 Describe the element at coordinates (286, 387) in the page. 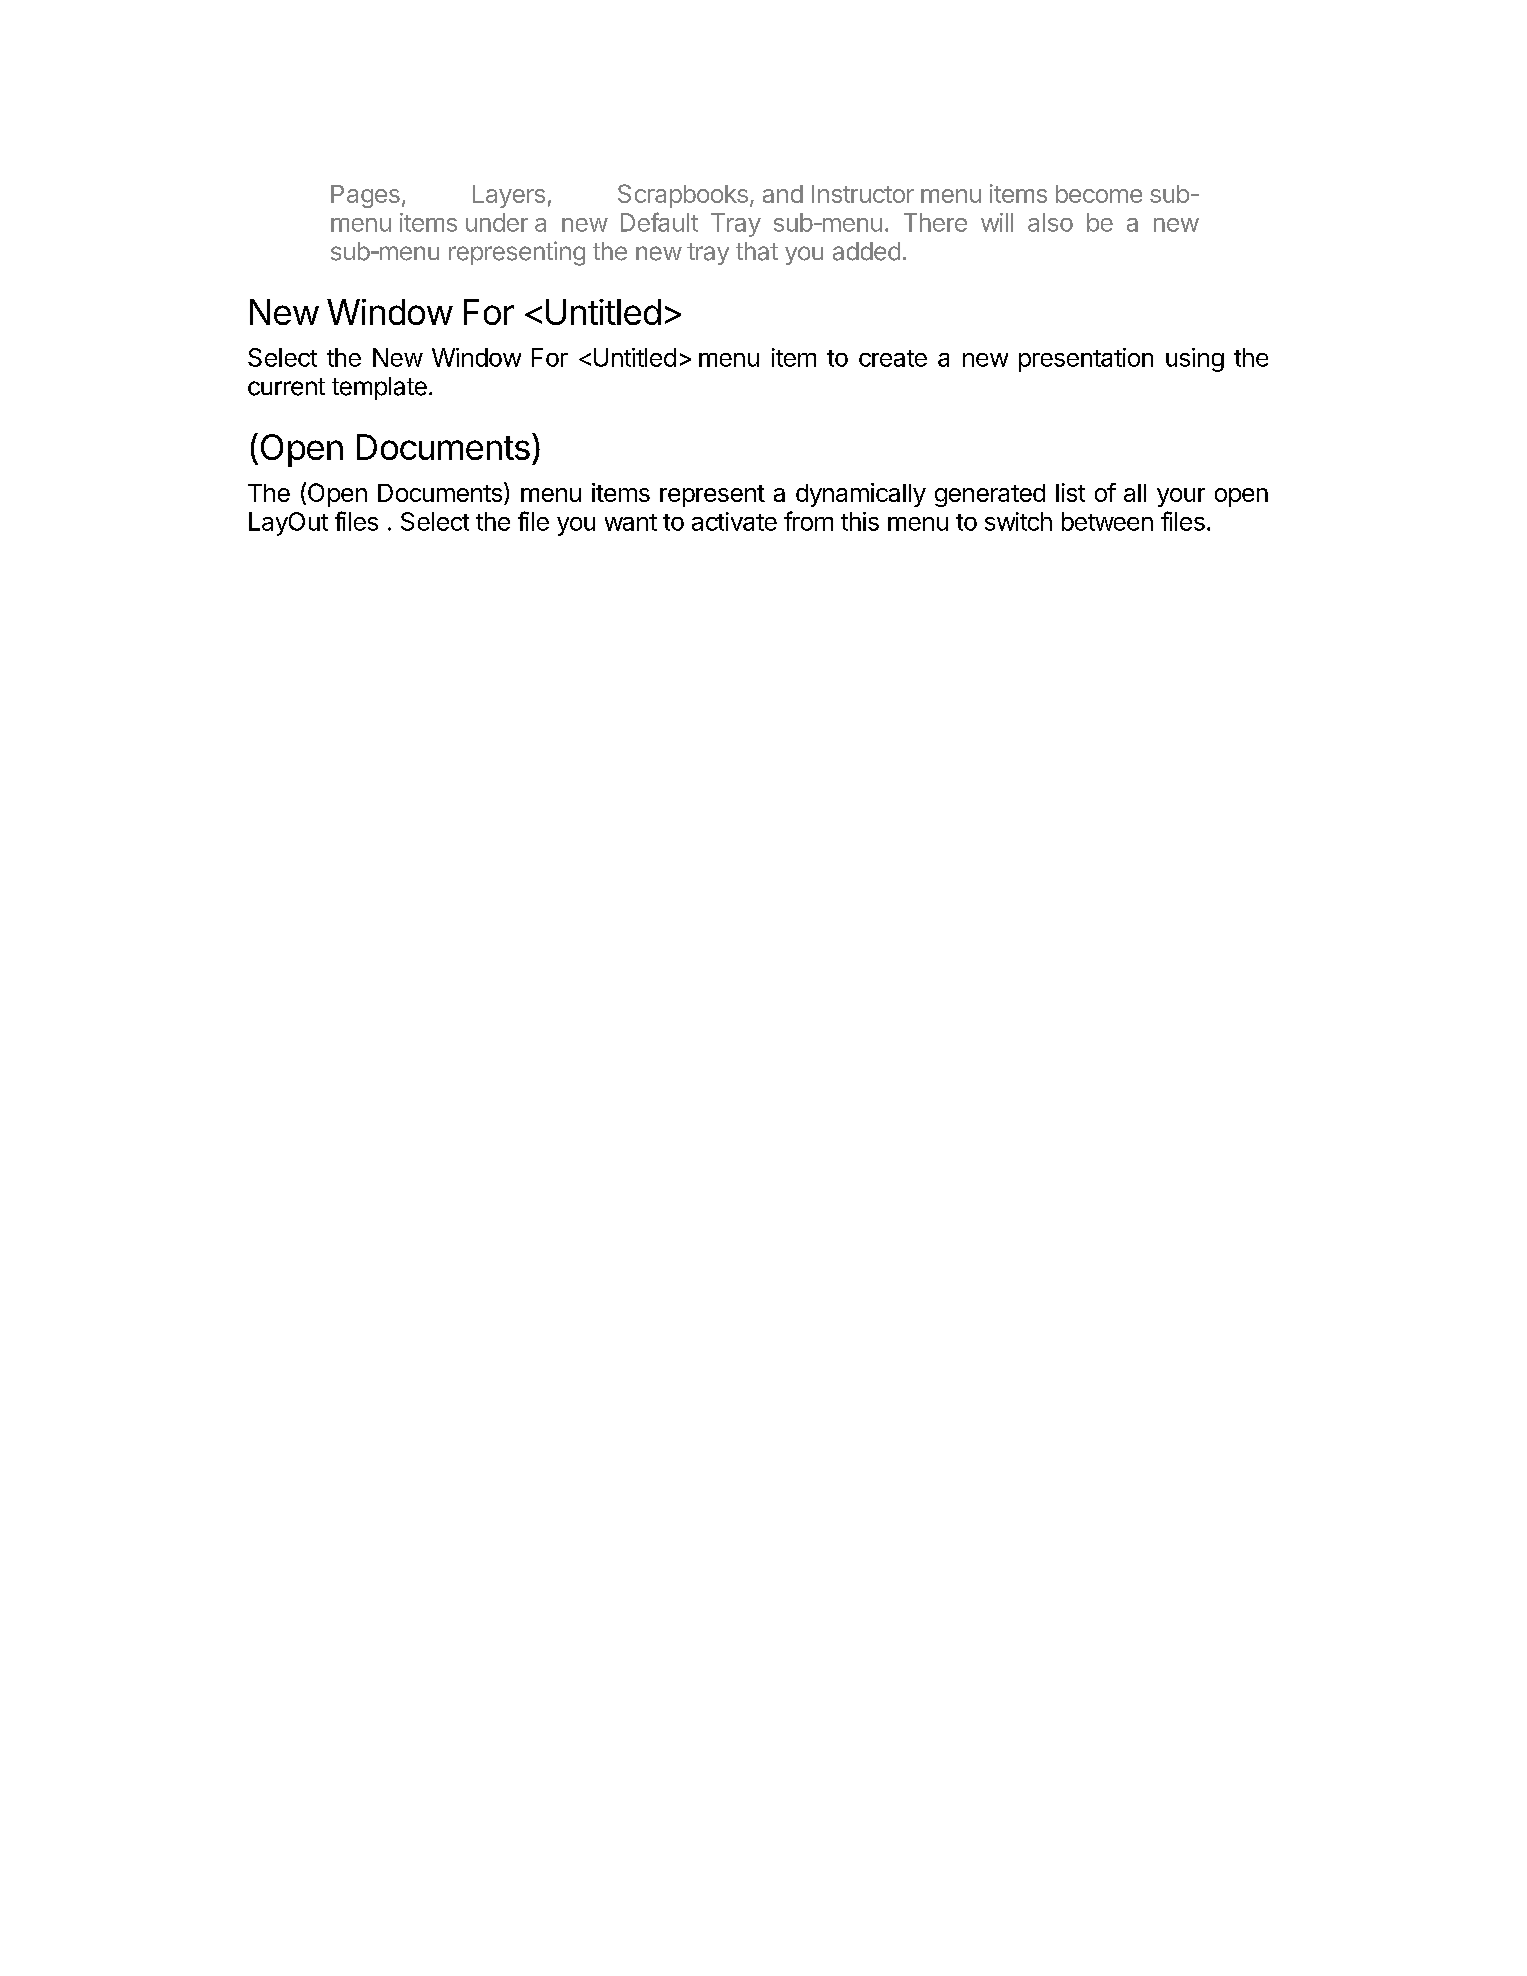

I see `current` at that location.
